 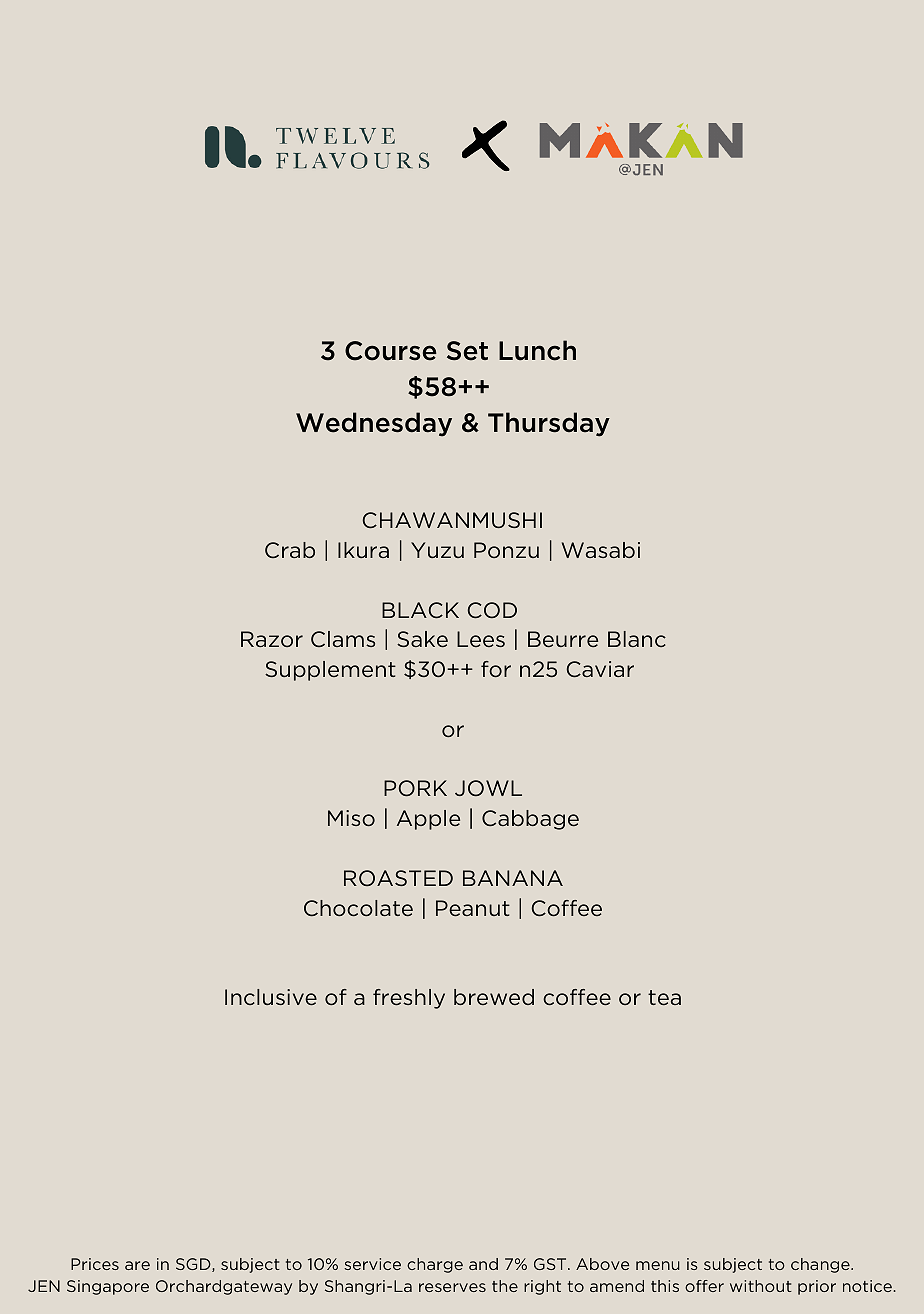 What do you see at coordinates (549, 424) in the image?
I see `Thursday` at bounding box center [549, 424].
